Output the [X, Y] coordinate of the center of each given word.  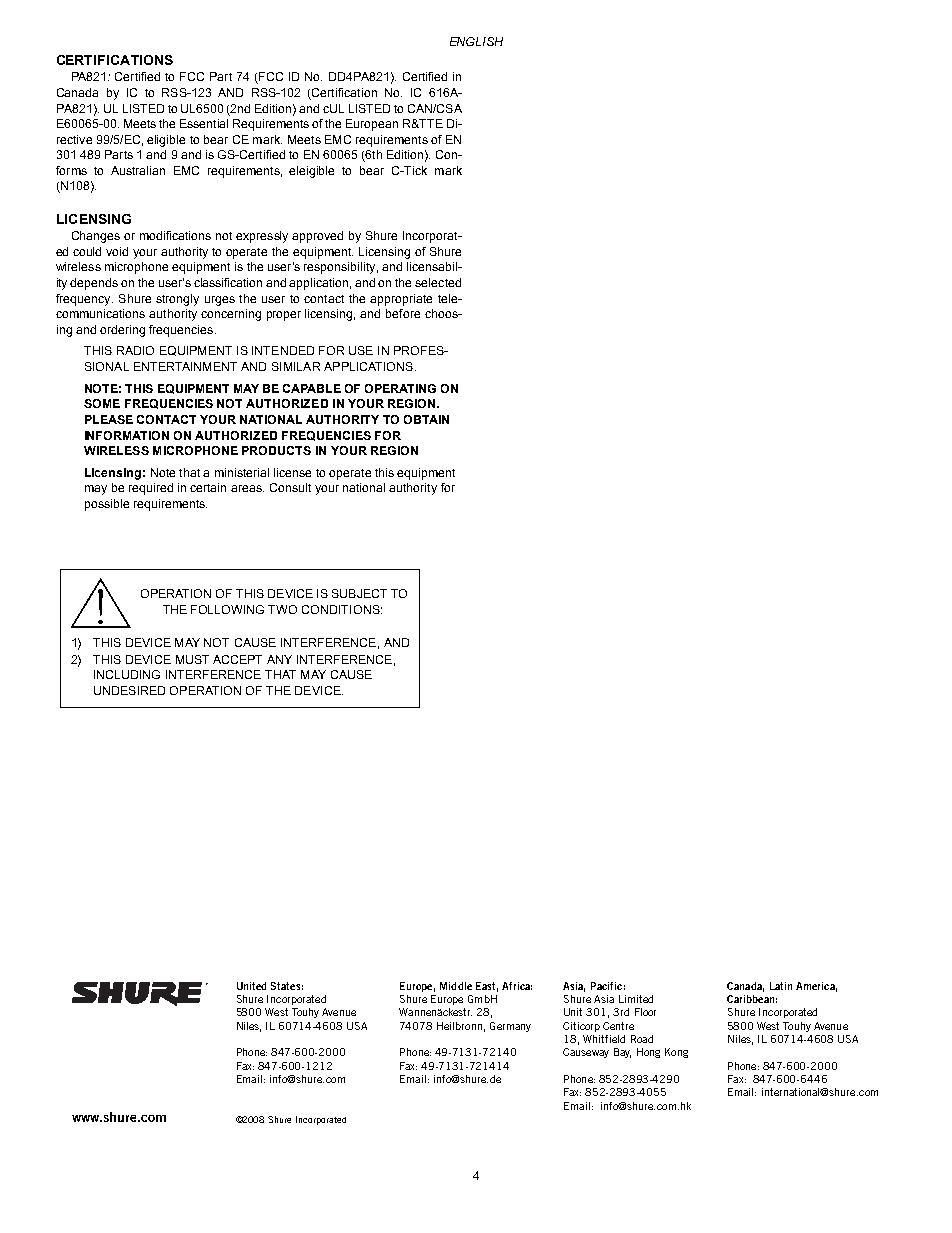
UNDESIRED [129, 690]
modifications [175, 235]
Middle [456, 986]
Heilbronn [459, 1026]
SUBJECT [359, 593]
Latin [781, 986]
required [151, 489]
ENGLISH [476, 41]
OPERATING [400, 388]
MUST [192, 659]
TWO [282, 609]
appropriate [401, 300]
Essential [204, 123]
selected [438, 282]
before [403, 313]
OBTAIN [426, 419]
